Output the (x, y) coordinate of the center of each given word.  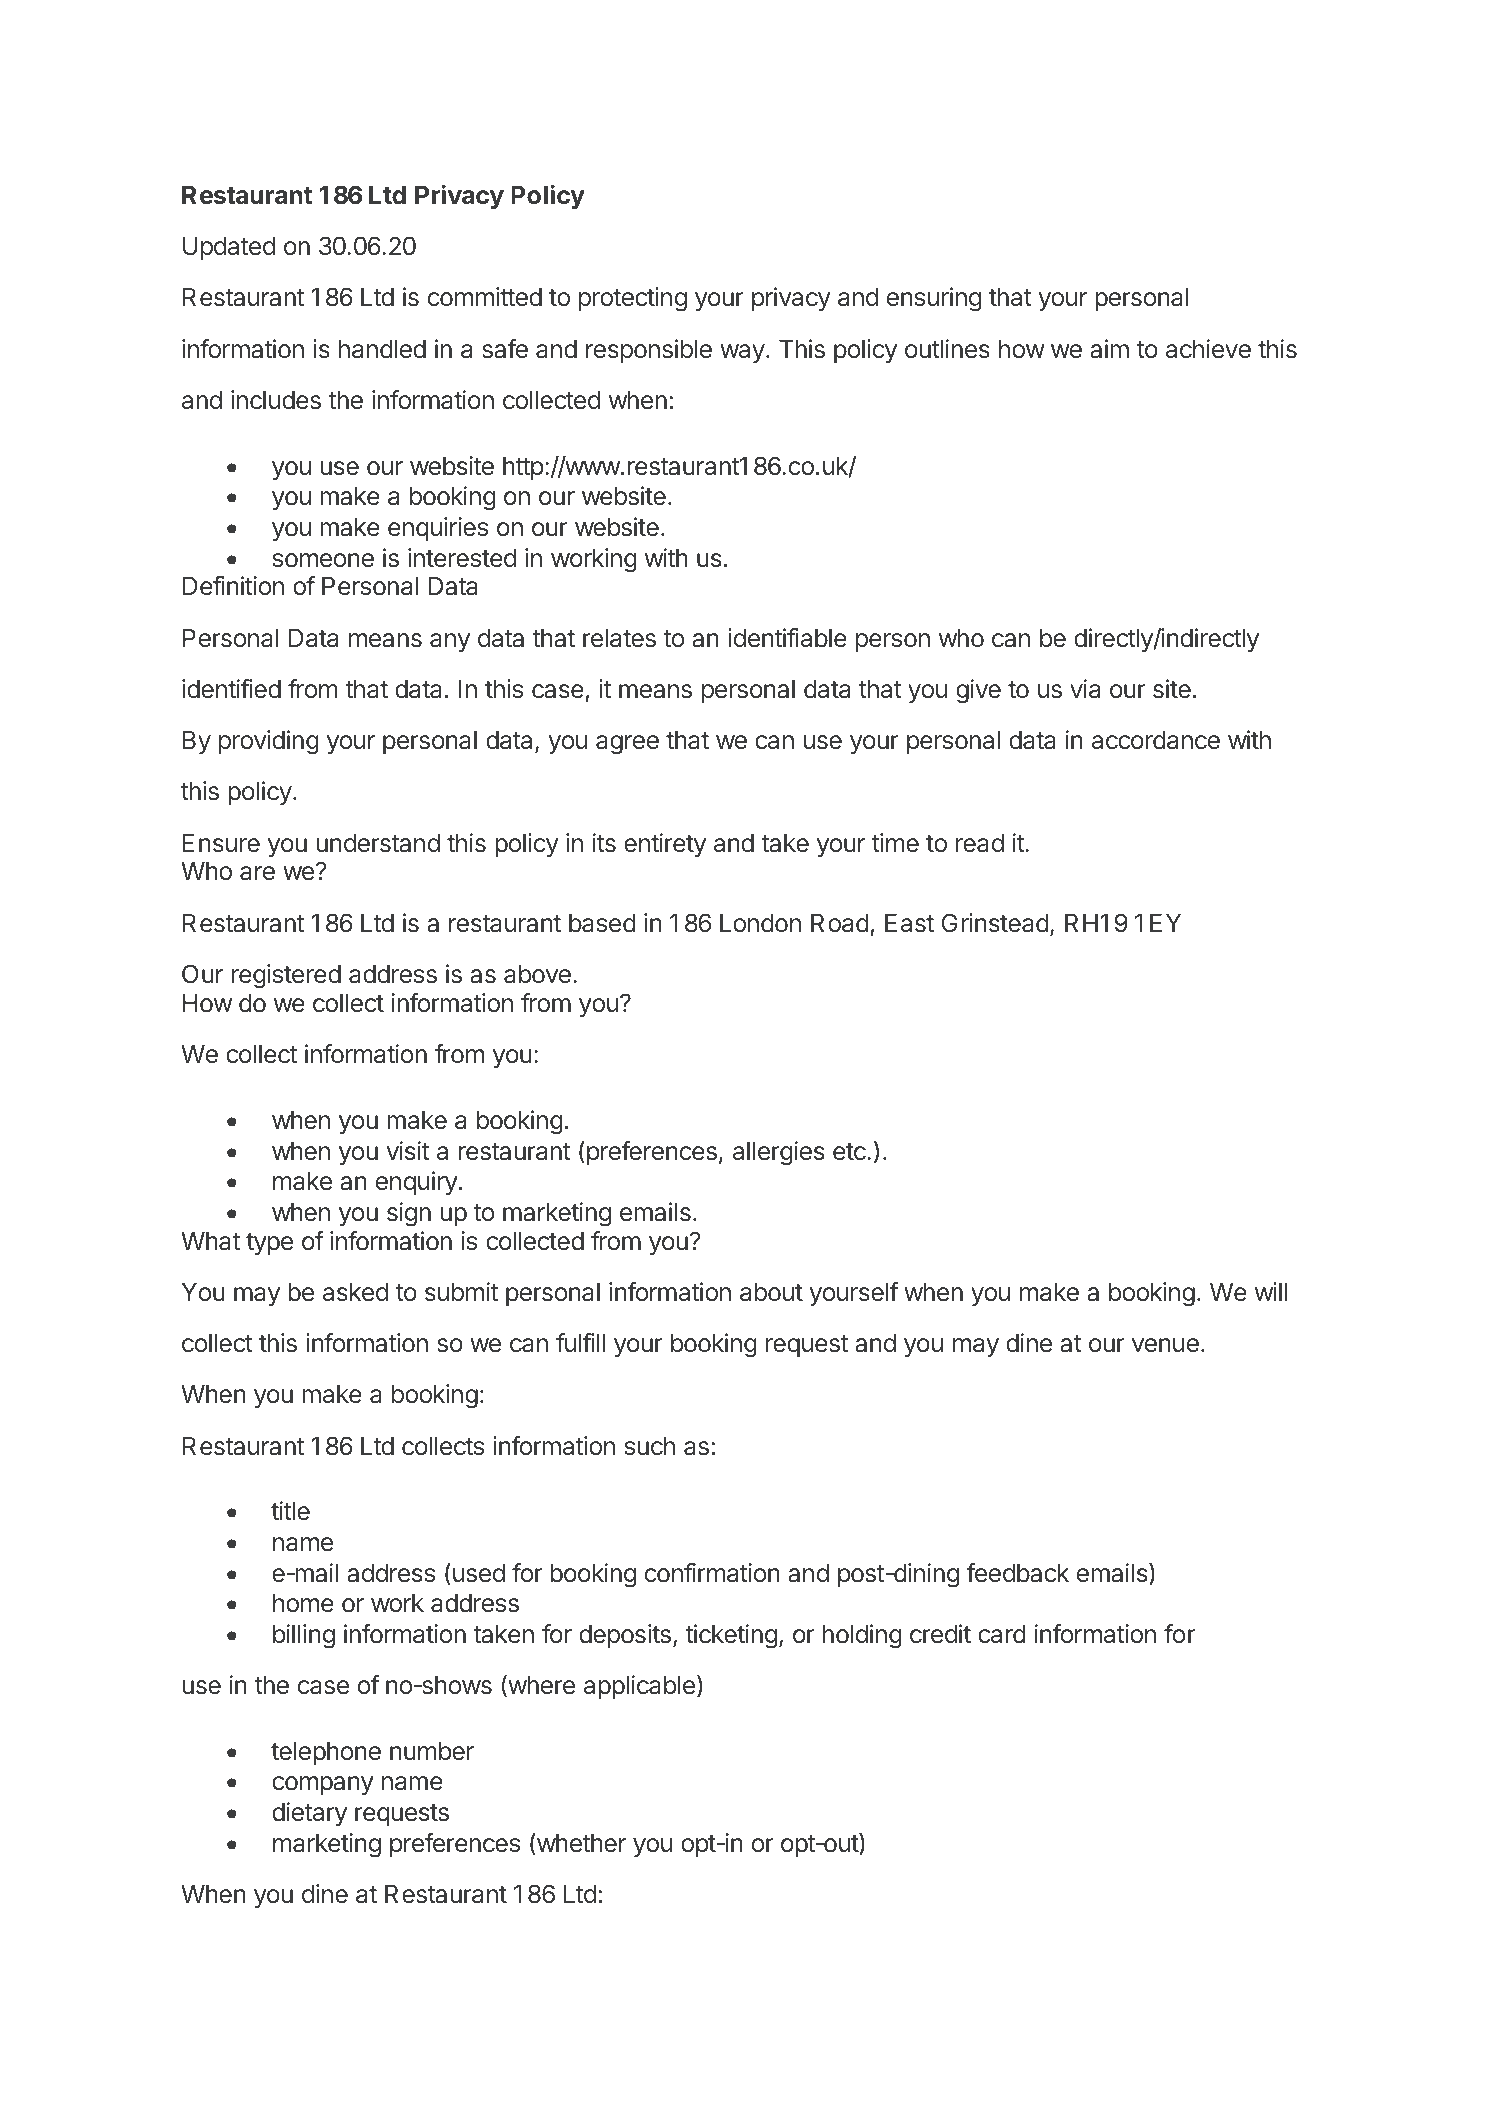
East (909, 923)
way (742, 353)
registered (286, 976)
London (760, 923)
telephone (326, 1753)
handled (382, 349)
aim (1109, 349)
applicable (639, 1687)
